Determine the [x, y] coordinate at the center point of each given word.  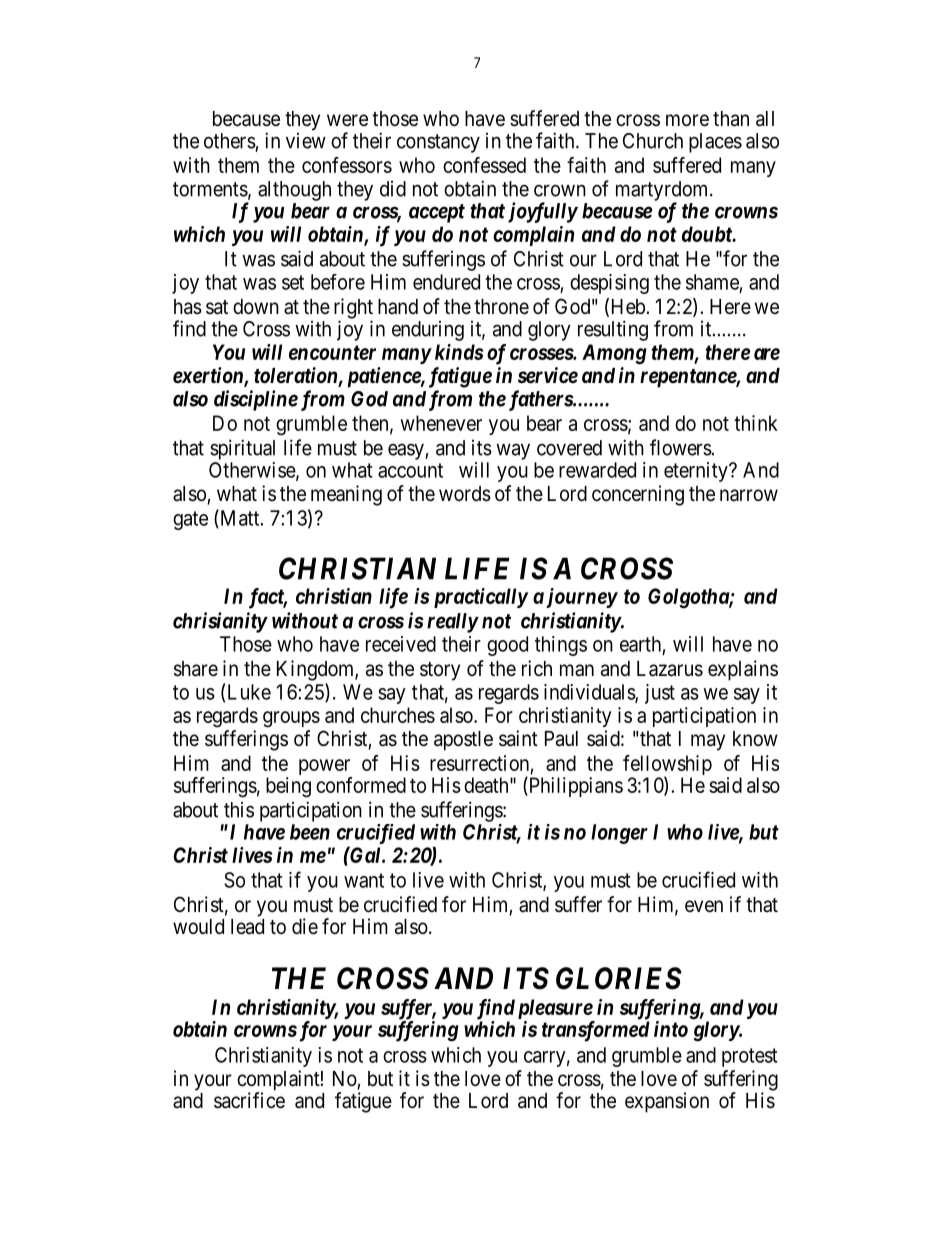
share [196, 669]
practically [481, 598]
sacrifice [249, 1100]
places [715, 143]
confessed [484, 165]
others [230, 141]
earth [640, 644]
